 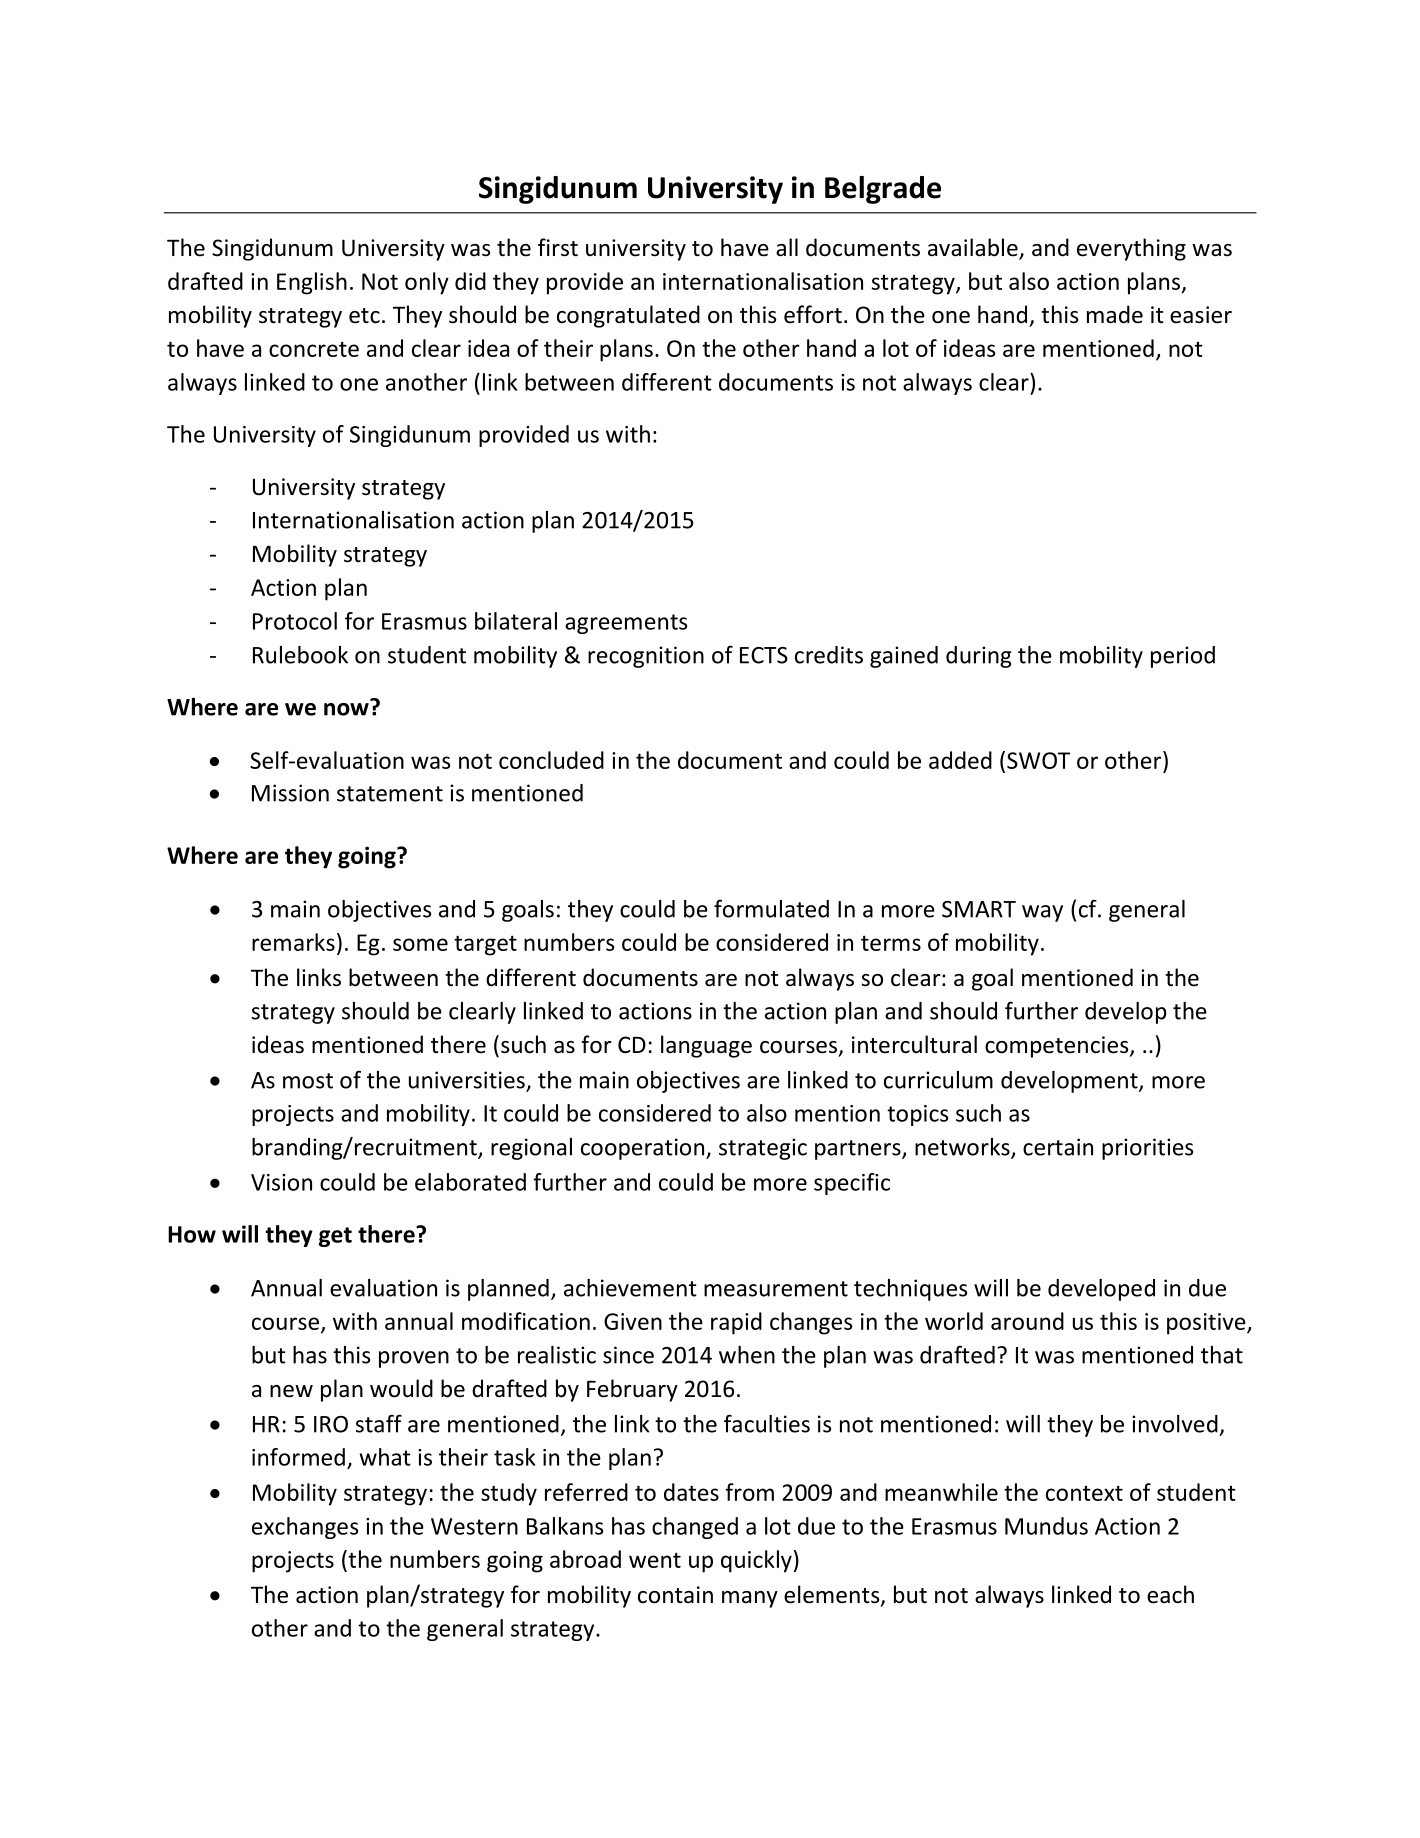 What do you see at coordinates (646, 657) in the page?
I see `recognition` at bounding box center [646, 657].
